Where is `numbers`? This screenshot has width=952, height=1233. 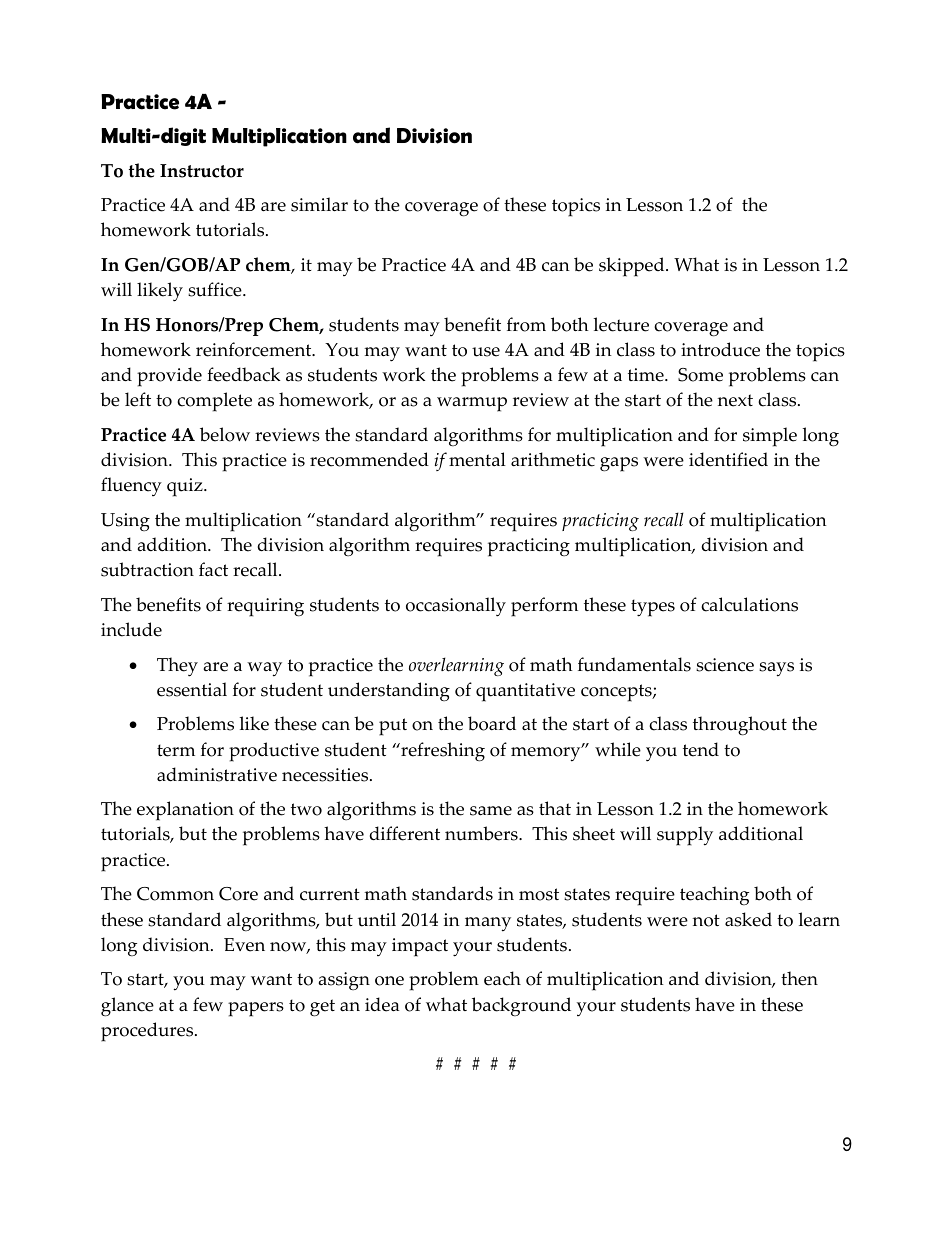 numbers is located at coordinates (482, 833).
